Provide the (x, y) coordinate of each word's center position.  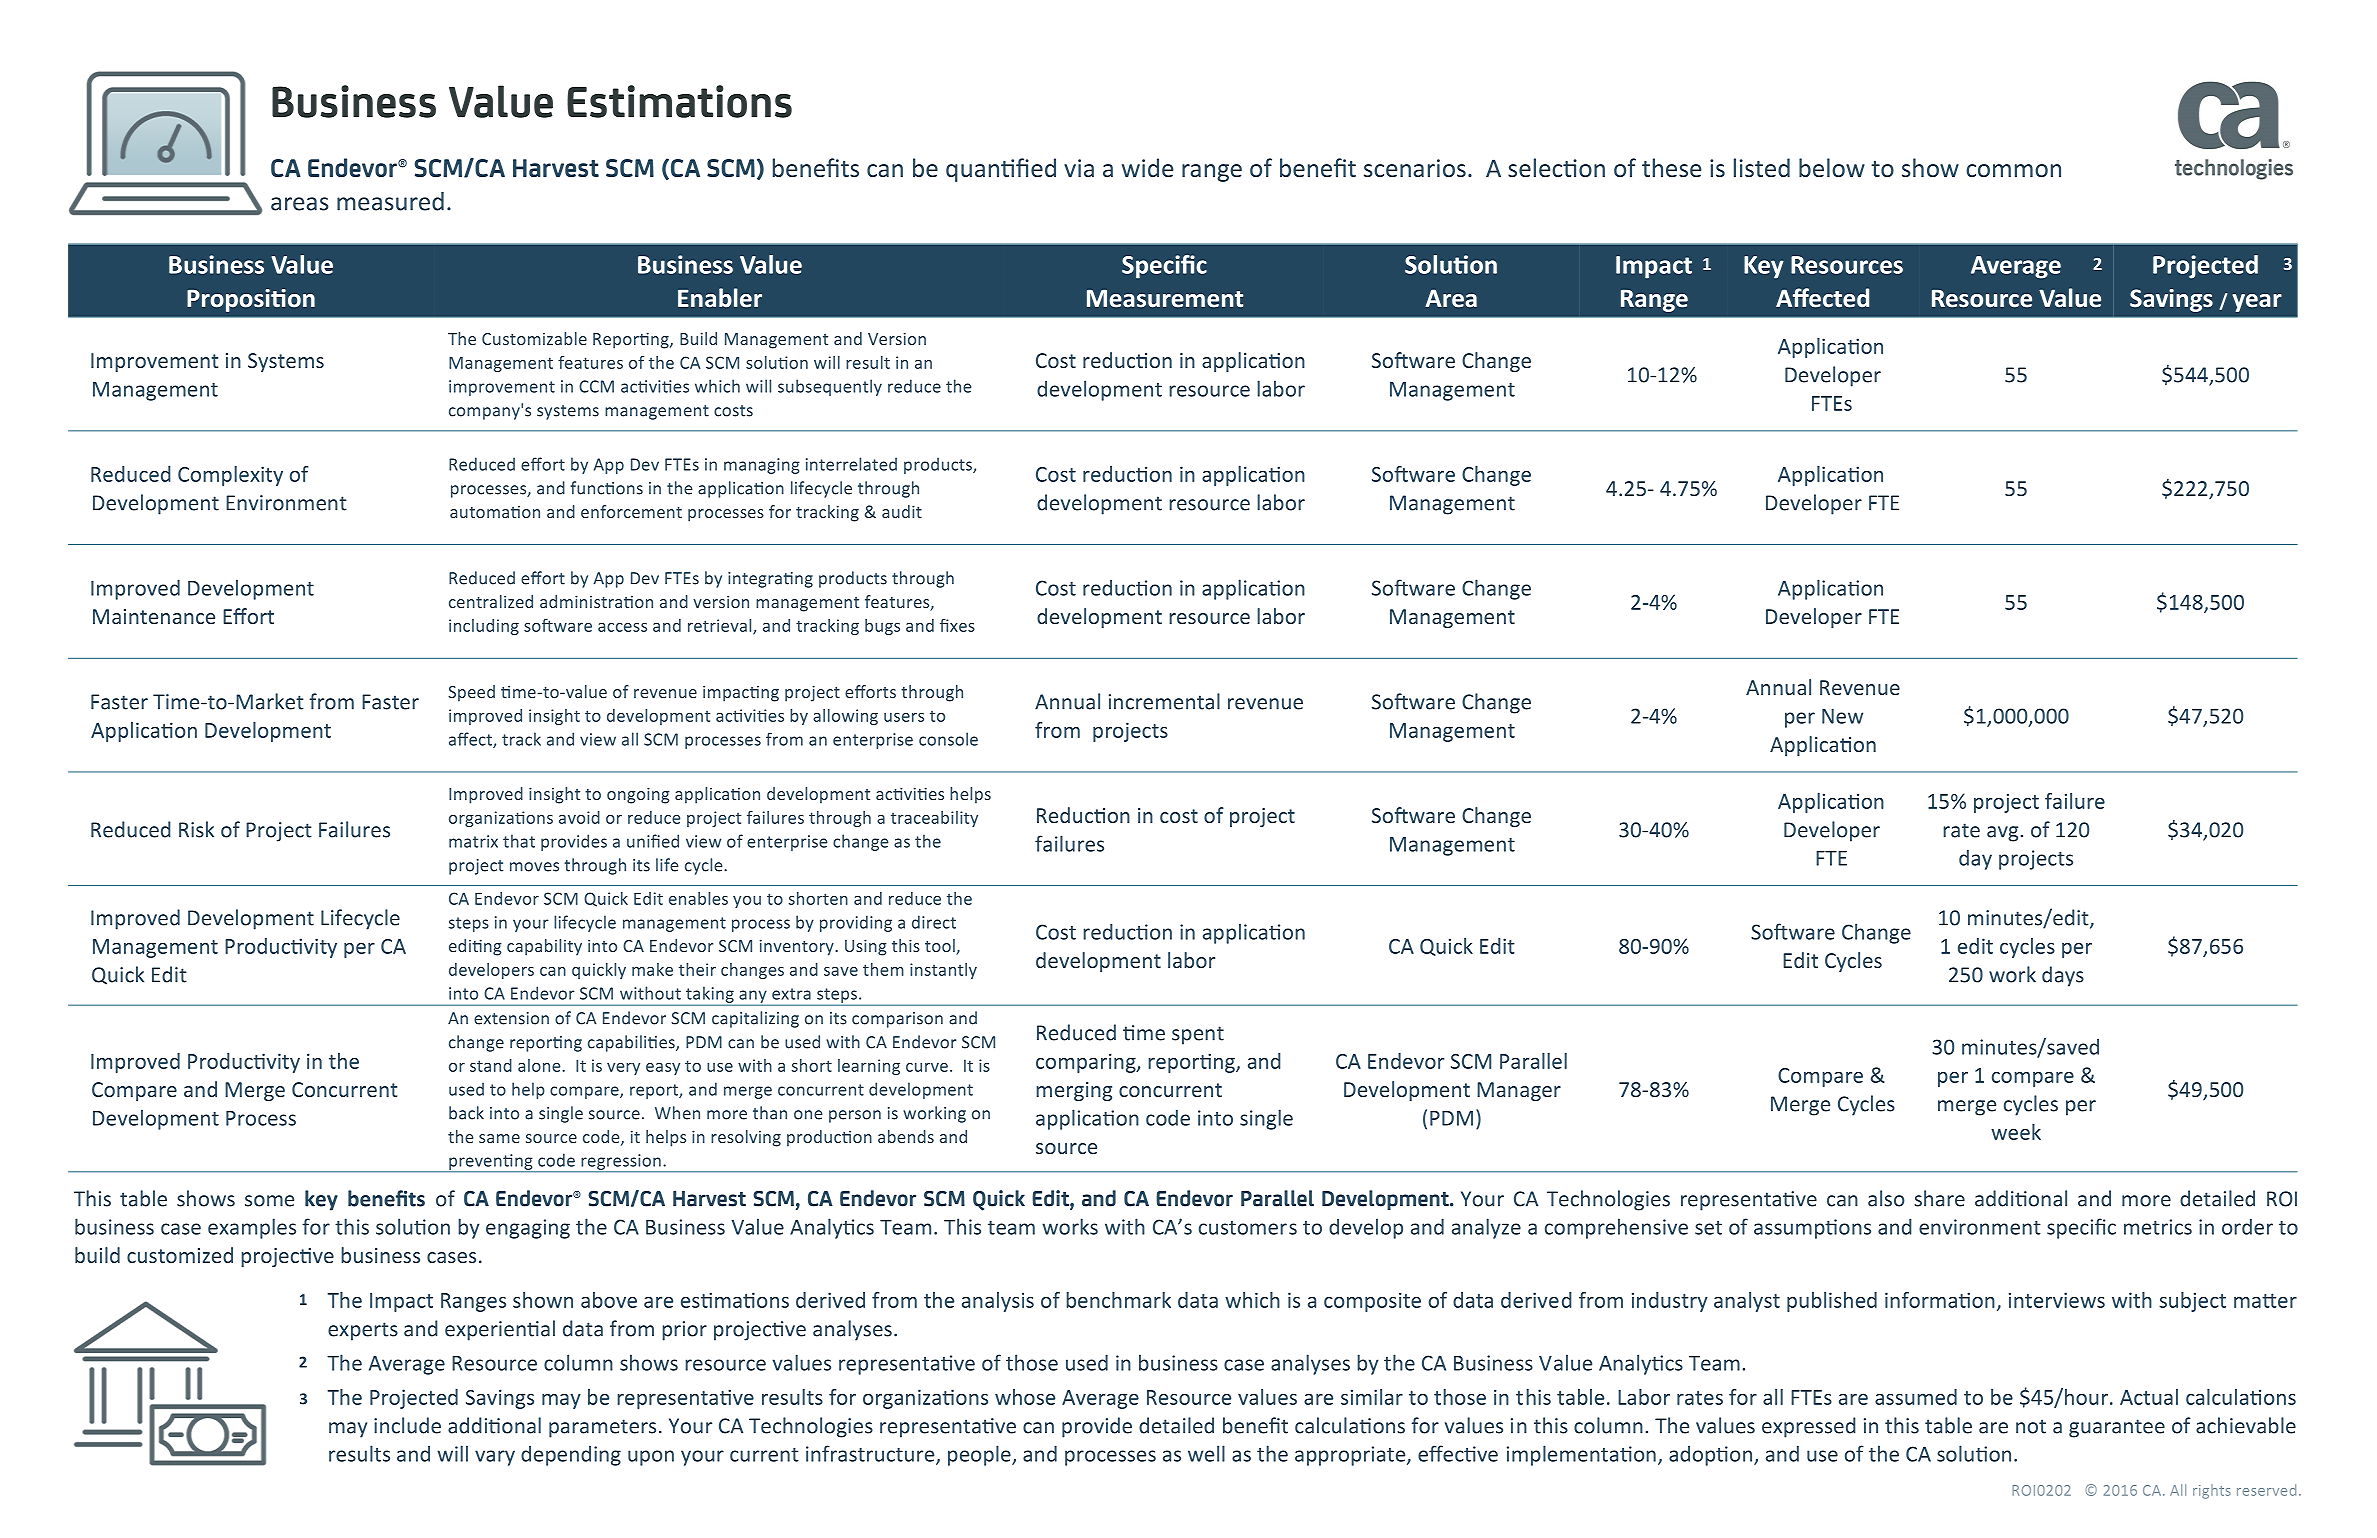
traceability (934, 819)
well (1206, 1453)
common (2013, 170)
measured (390, 201)
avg (2002, 834)
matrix (473, 841)
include (407, 1425)
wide (1147, 167)
